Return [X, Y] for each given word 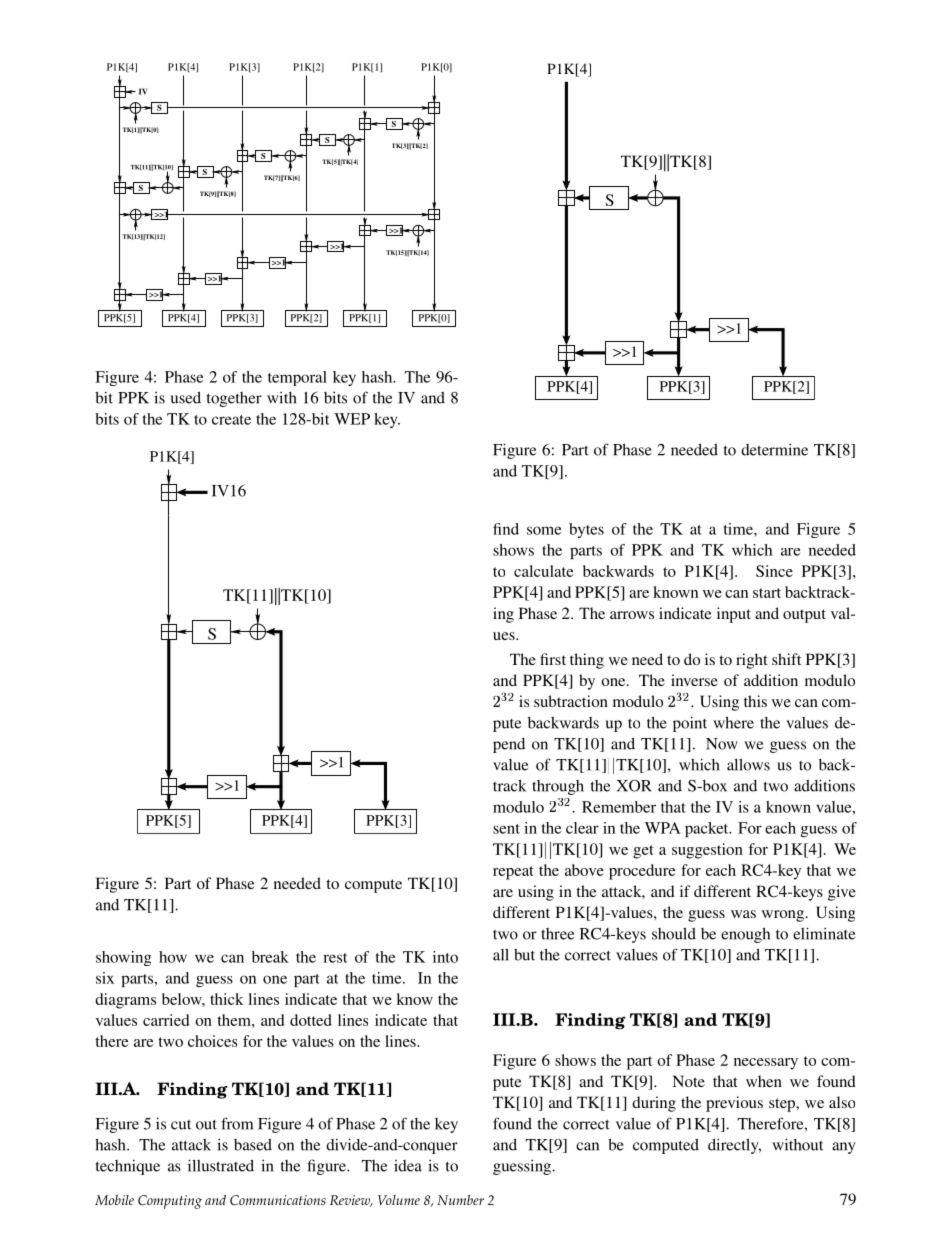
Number [460, 1200]
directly [734, 1146]
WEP [352, 419]
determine [774, 449]
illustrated [221, 1165]
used [185, 397]
